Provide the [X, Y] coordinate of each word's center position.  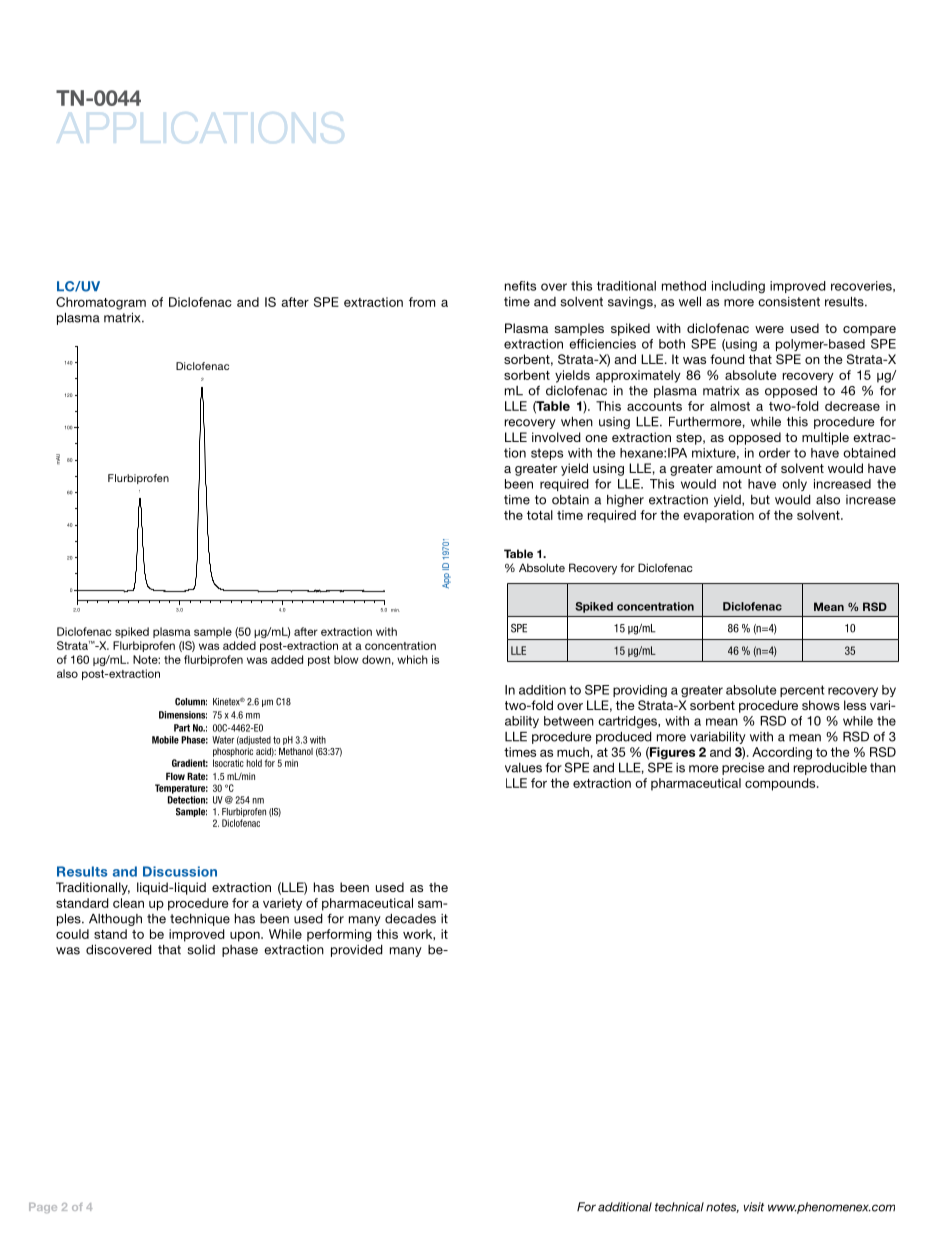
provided [357, 950]
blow [346, 659]
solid [201, 950]
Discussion [180, 871]
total [540, 515]
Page [43, 1208]
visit [754, 1207]
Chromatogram [101, 303]
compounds [781, 784]
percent [802, 691]
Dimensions [183, 715]
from [422, 302]
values [523, 768]
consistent [789, 302]
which [412, 659]
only [794, 485]
